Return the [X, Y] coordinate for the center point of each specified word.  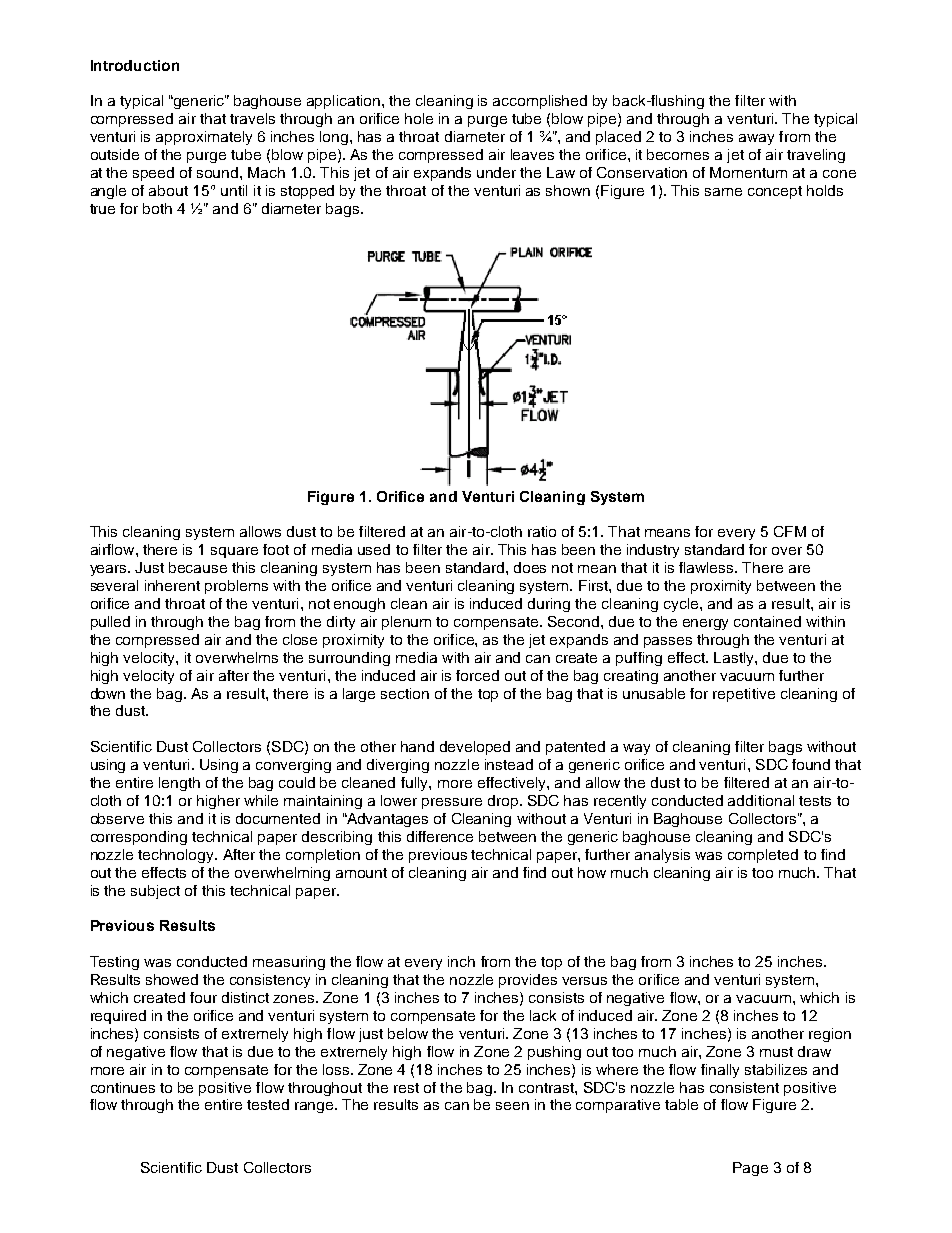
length [179, 784]
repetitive [744, 695]
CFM [790, 531]
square [234, 552]
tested [268, 1104]
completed [763, 856]
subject [155, 892]
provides [528, 981]
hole [419, 118]
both [157, 208]
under [496, 172]
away [756, 139]
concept [775, 192]
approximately [204, 138]
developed [475, 748]
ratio [542, 531]
